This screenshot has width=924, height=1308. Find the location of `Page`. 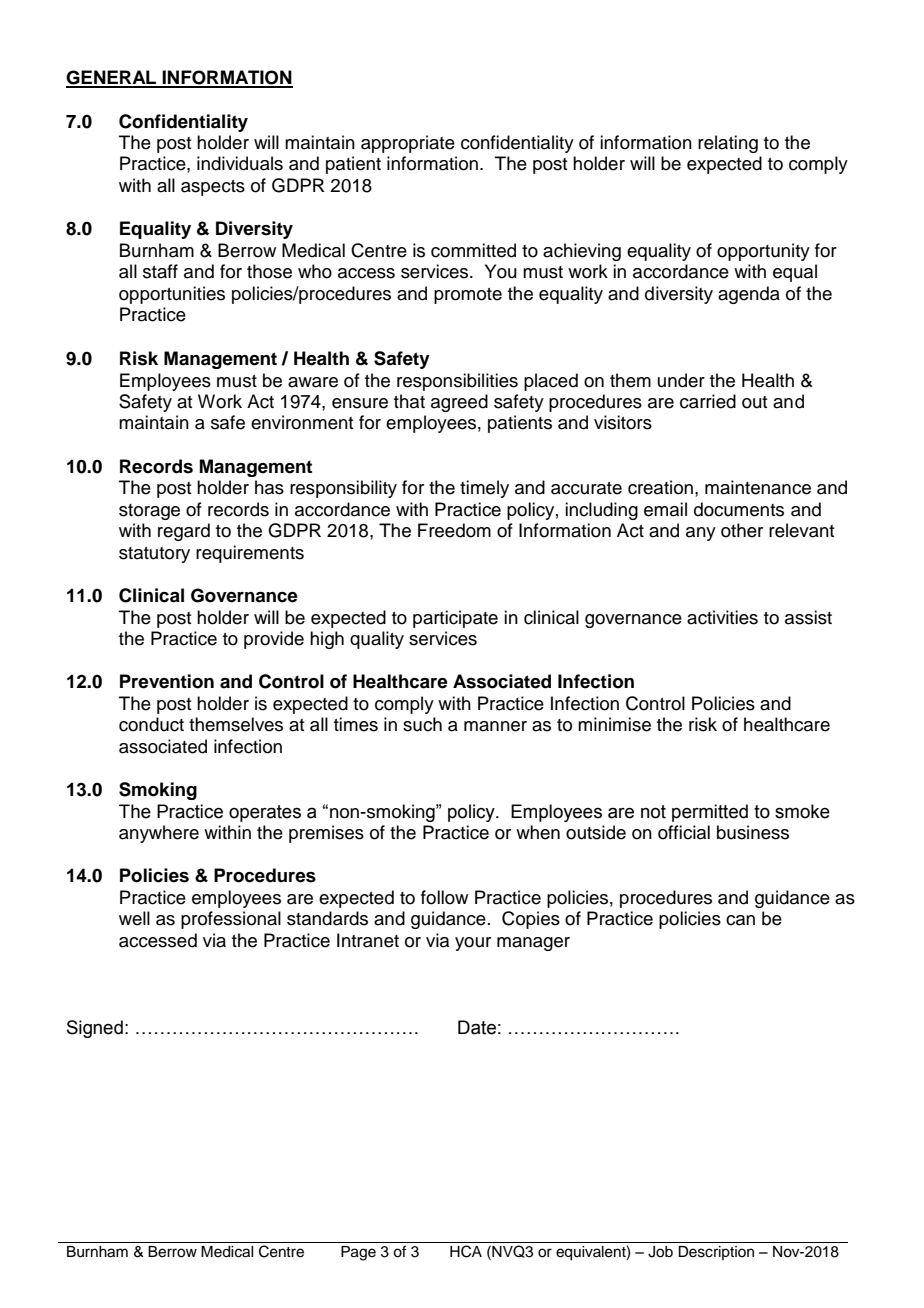

Page is located at coordinates (358, 1253).
